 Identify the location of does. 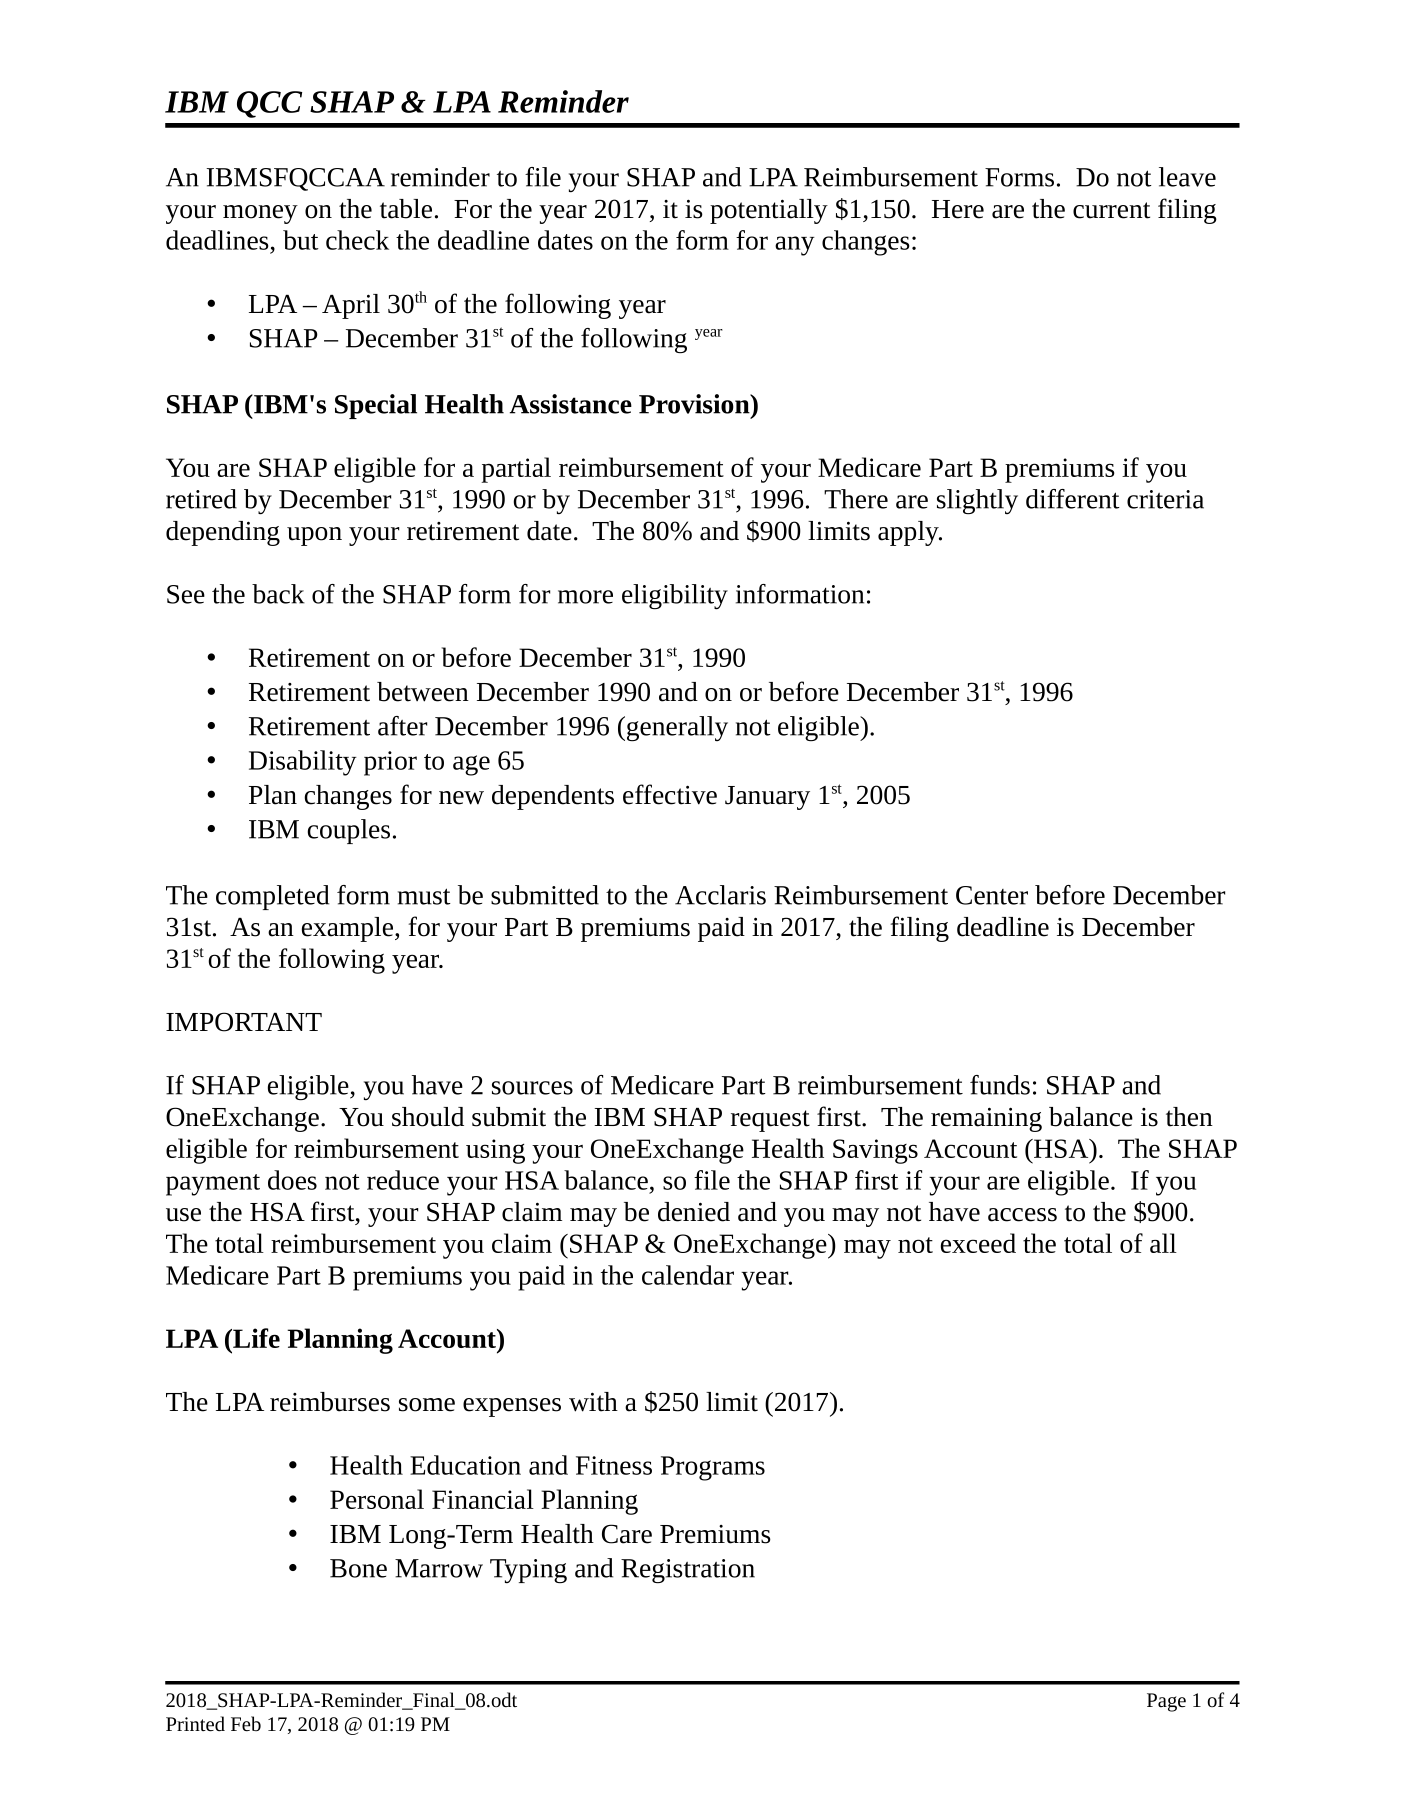
(292, 1180).
